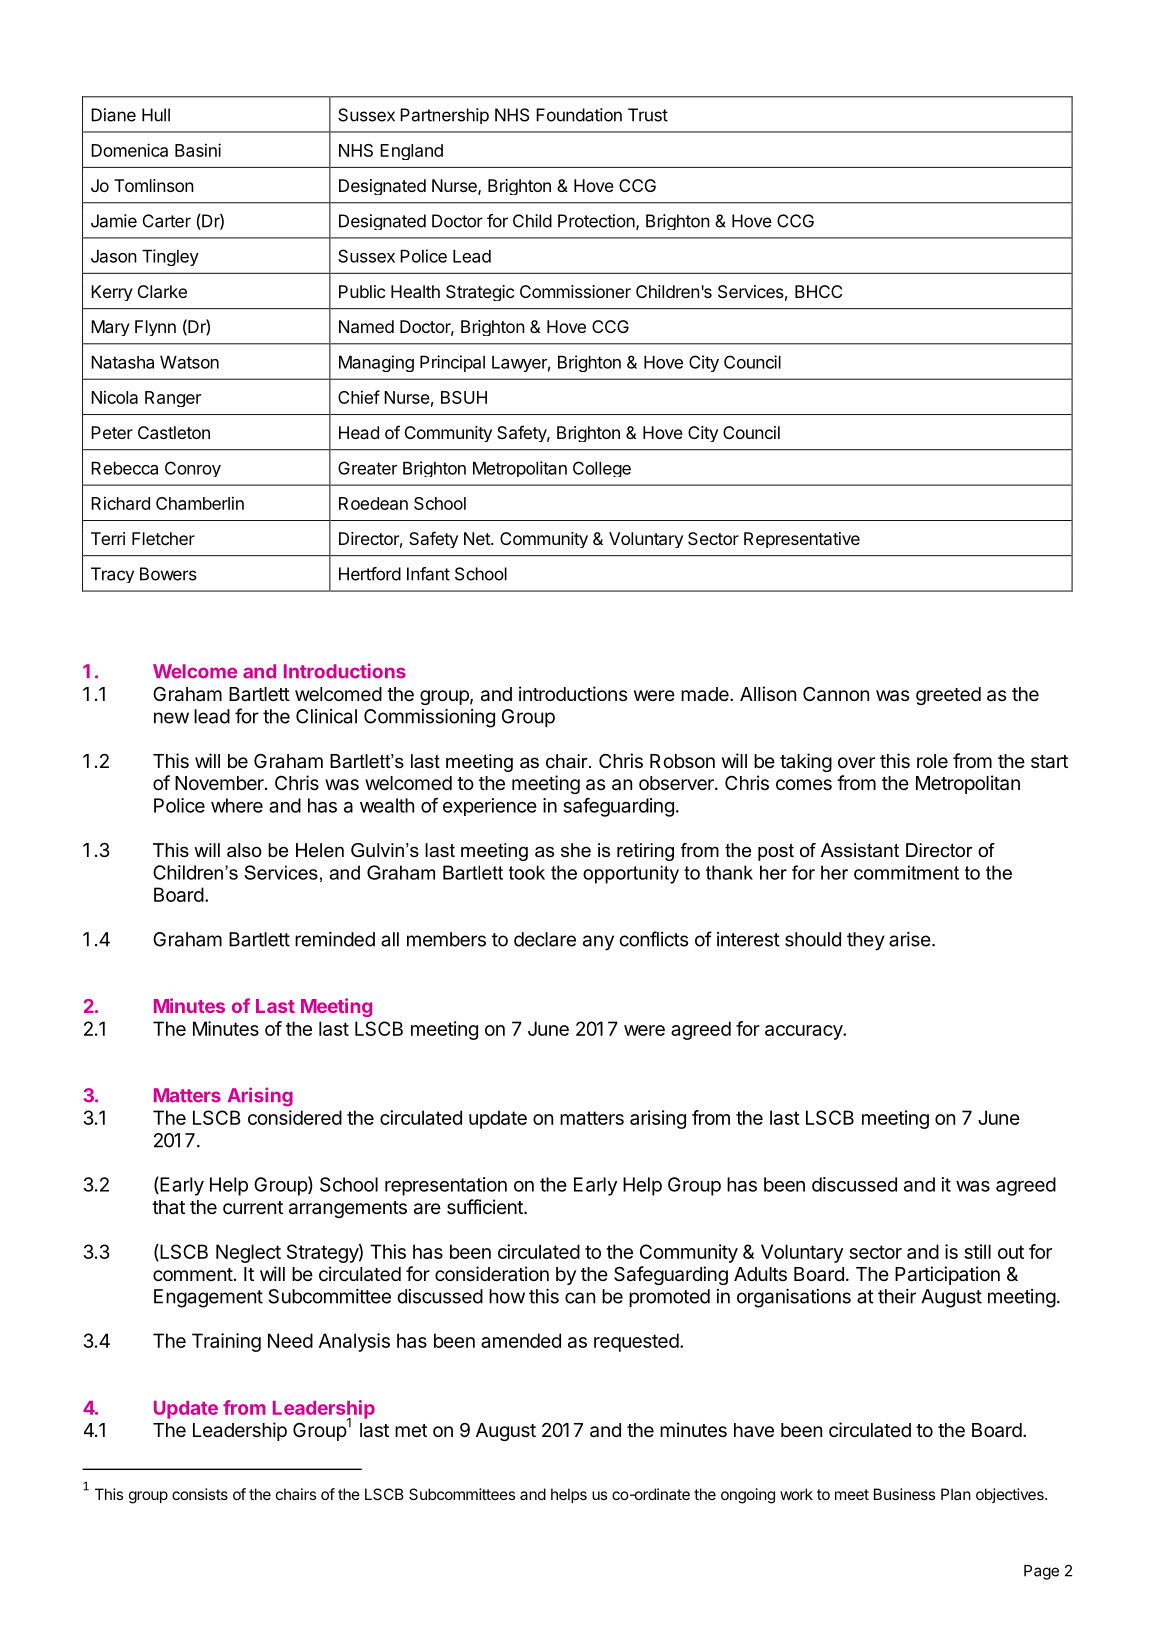 The image size is (1154, 1633). I want to click on considered, so click(295, 1117).
